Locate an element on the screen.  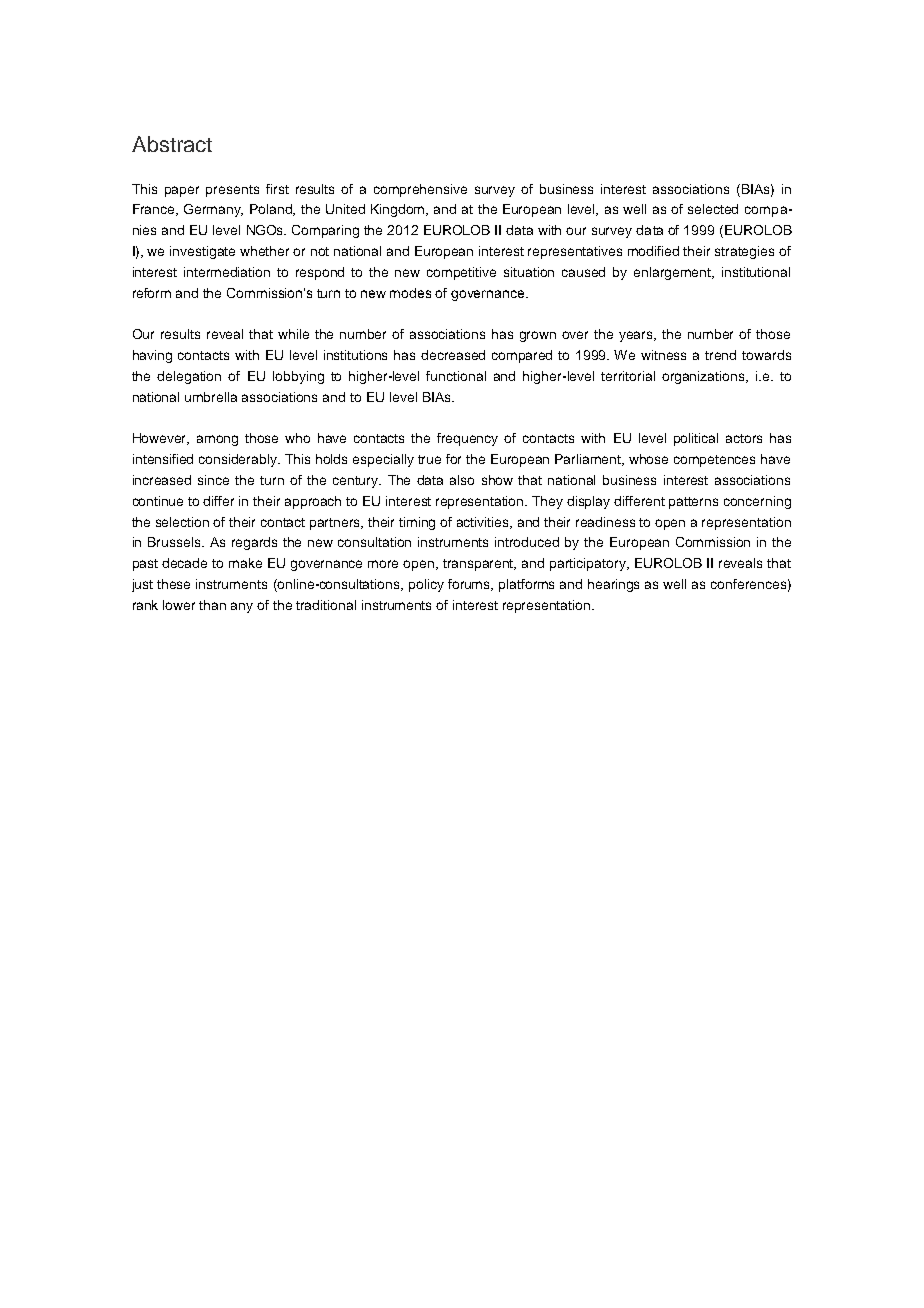
Abstract is located at coordinates (172, 144).
